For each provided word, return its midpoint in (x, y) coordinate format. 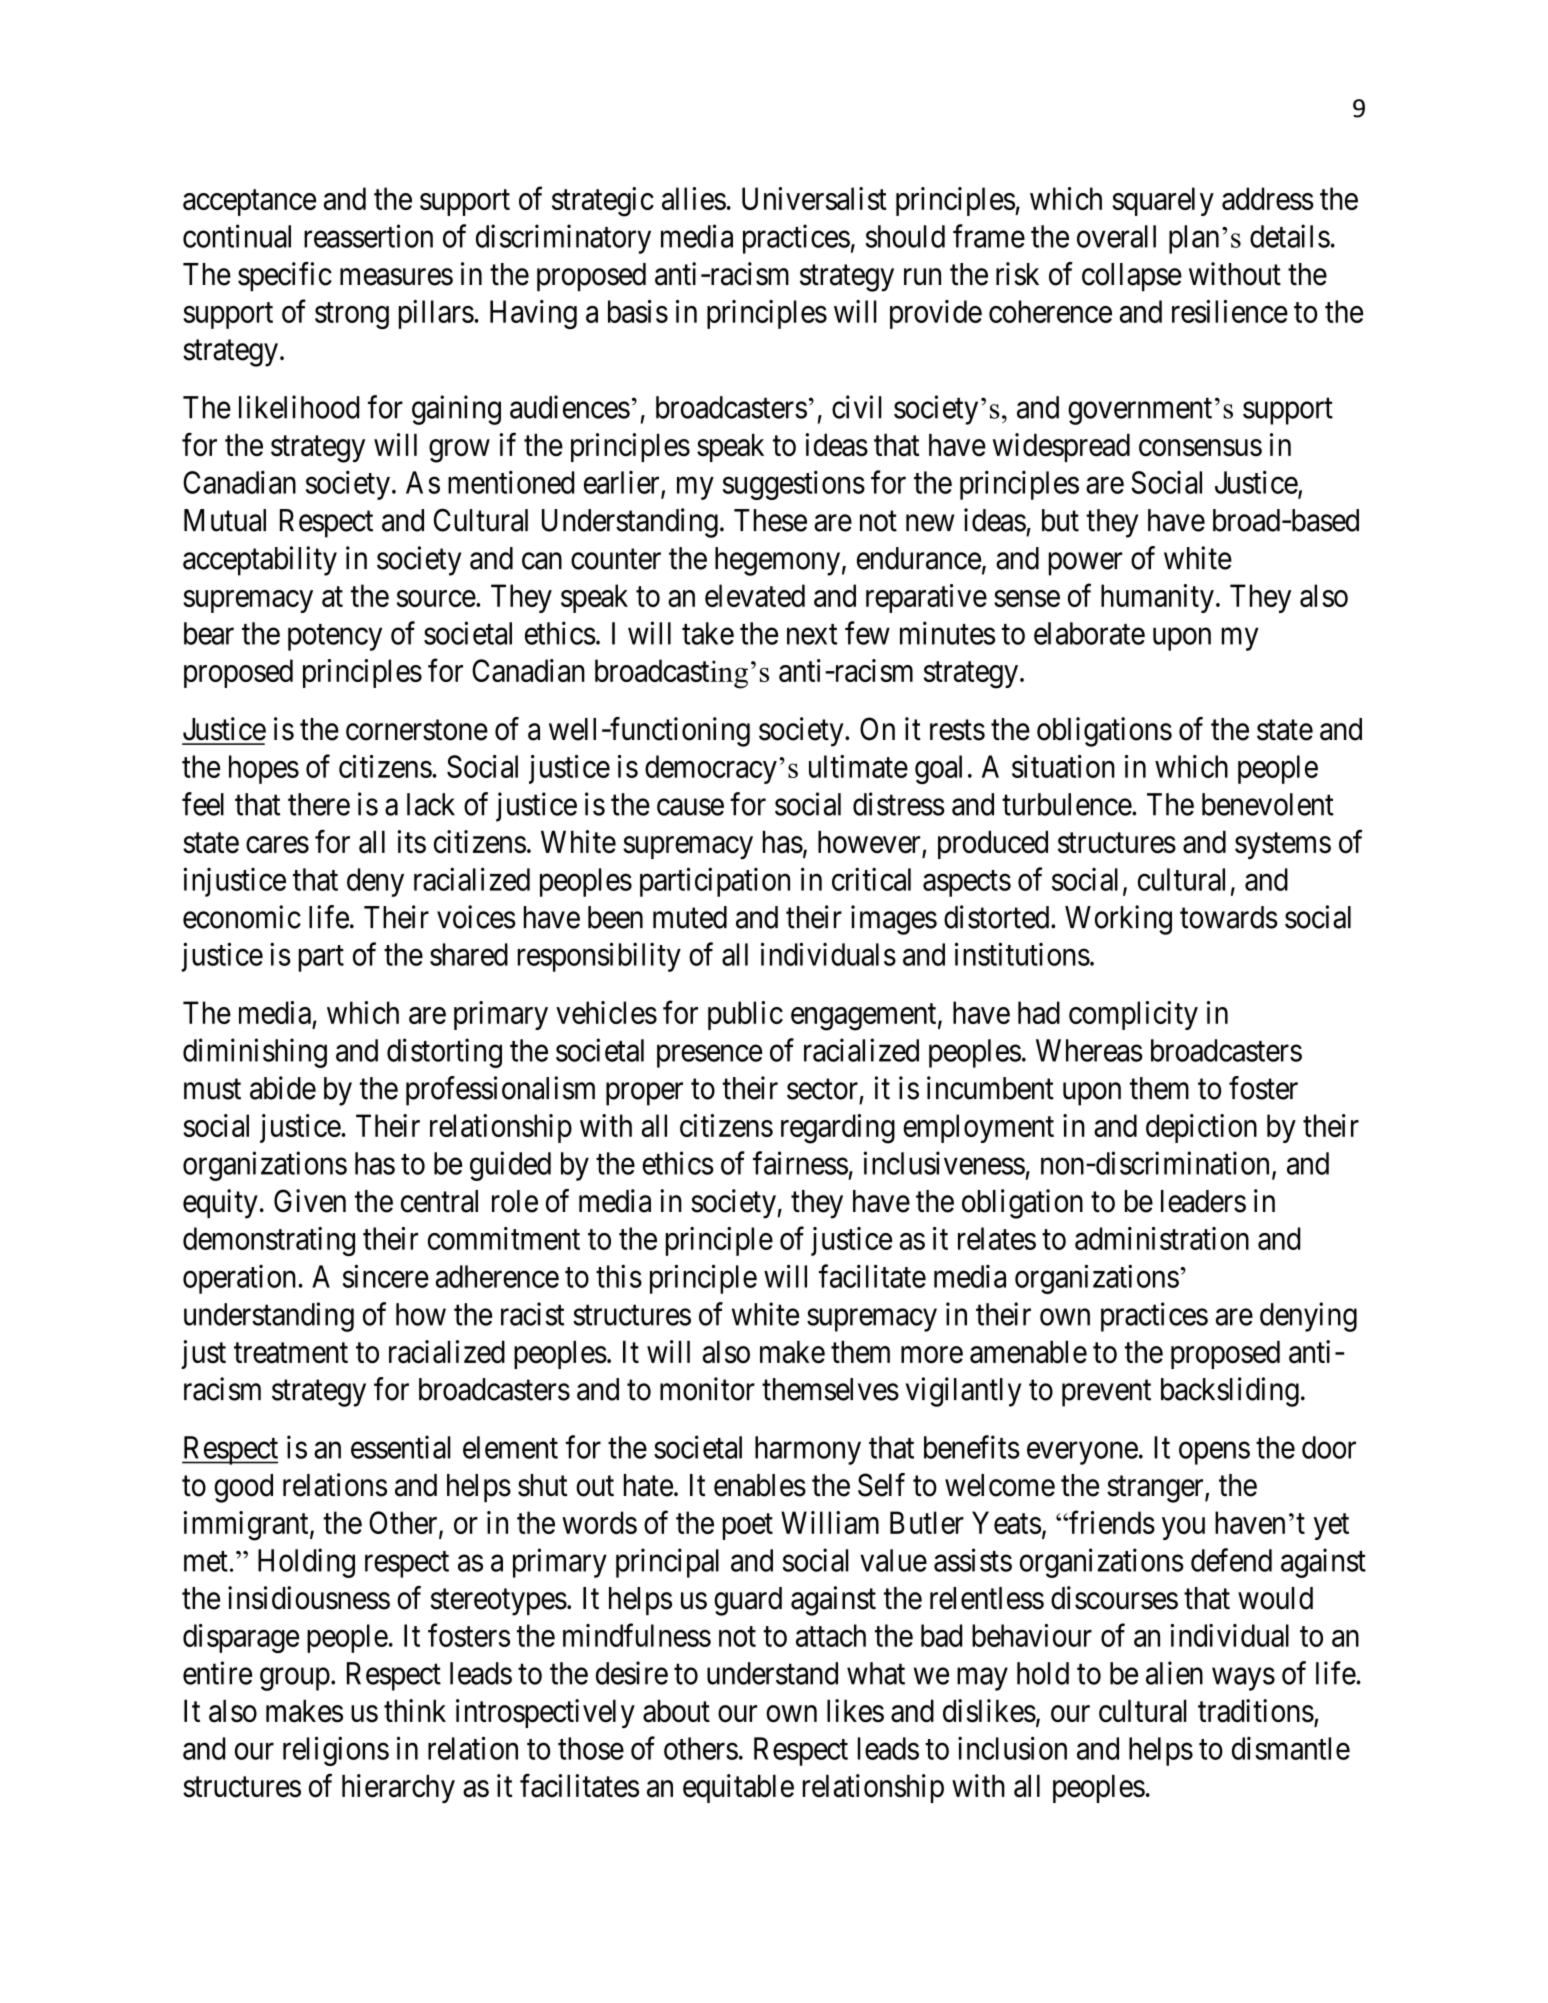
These (770, 520)
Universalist (814, 198)
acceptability (260, 561)
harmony (808, 1450)
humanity (1157, 598)
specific (285, 277)
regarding (838, 1129)
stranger (1156, 1489)
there (319, 804)
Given (310, 1201)
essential (401, 1447)
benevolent (1268, 804)
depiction (1201, 1128)
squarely (1163, 201)
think (415, 1710)
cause (690, 807)
